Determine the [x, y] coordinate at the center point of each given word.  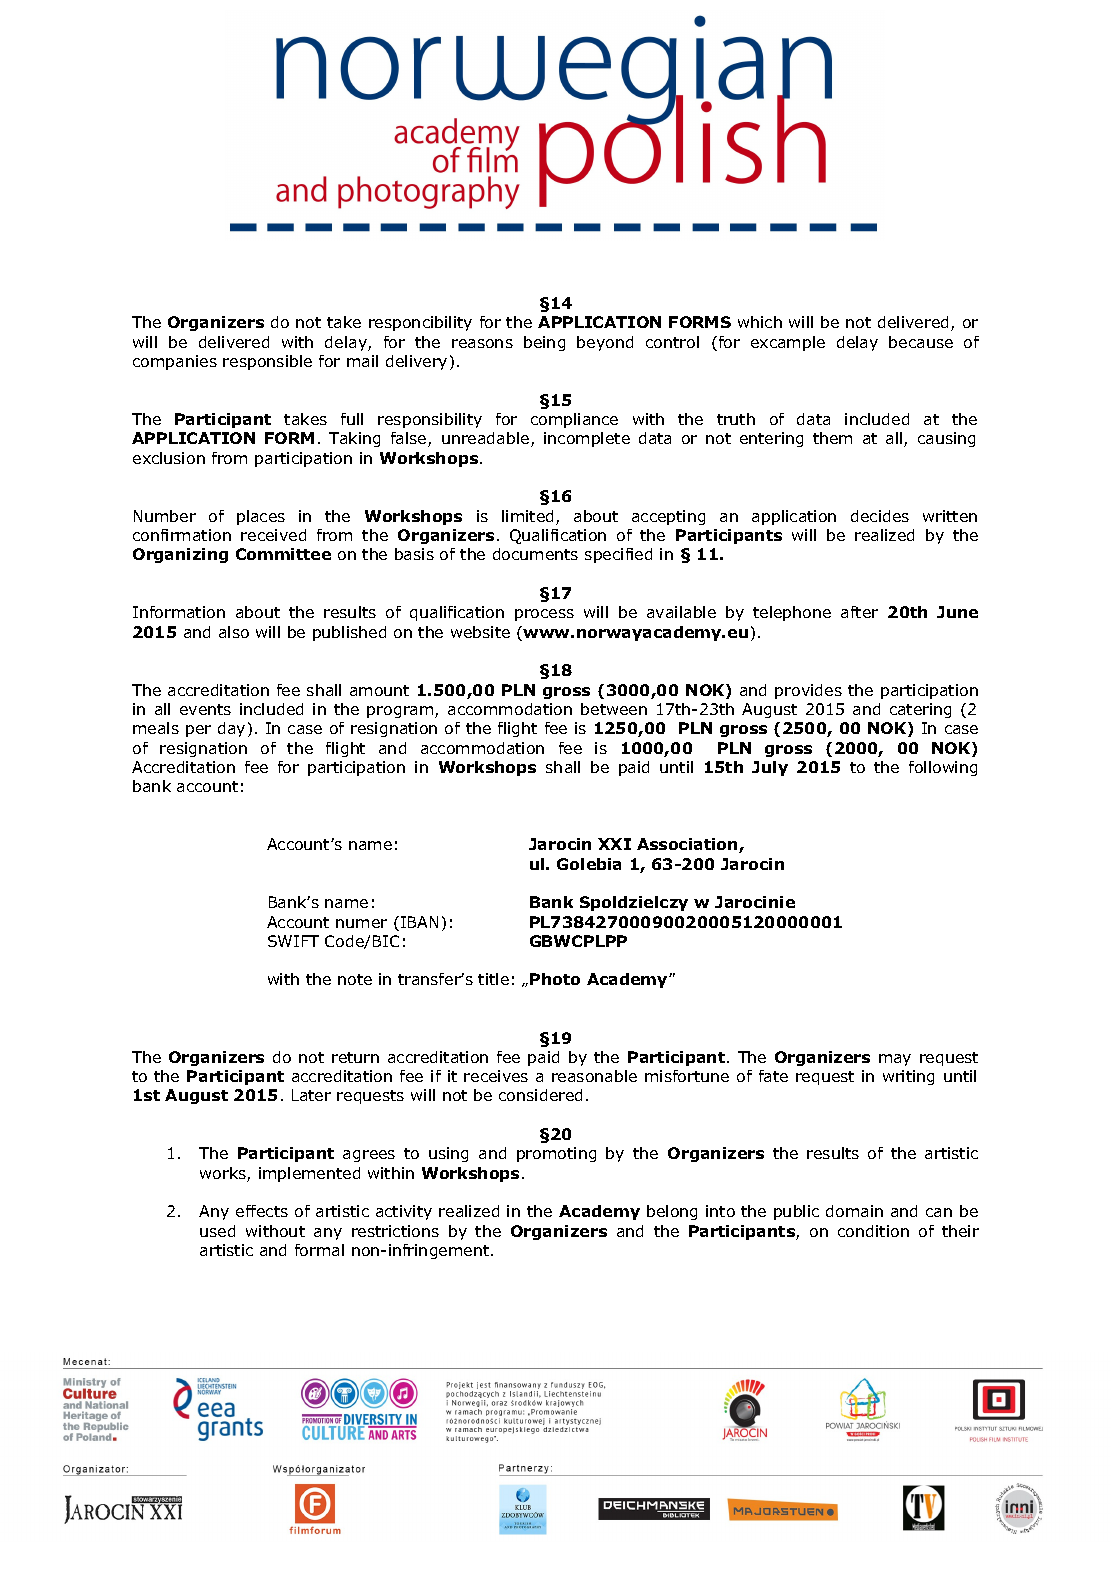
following [943, 768]
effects [262, 1211]
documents [535, 554]
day [231, 729]
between [614, 709]
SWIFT [293, 941]
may [895, 1060]
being [544, 343]
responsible [267, 362]
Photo [555, 979]
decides [880, 516]
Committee [283, 554]
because [921, 342]
